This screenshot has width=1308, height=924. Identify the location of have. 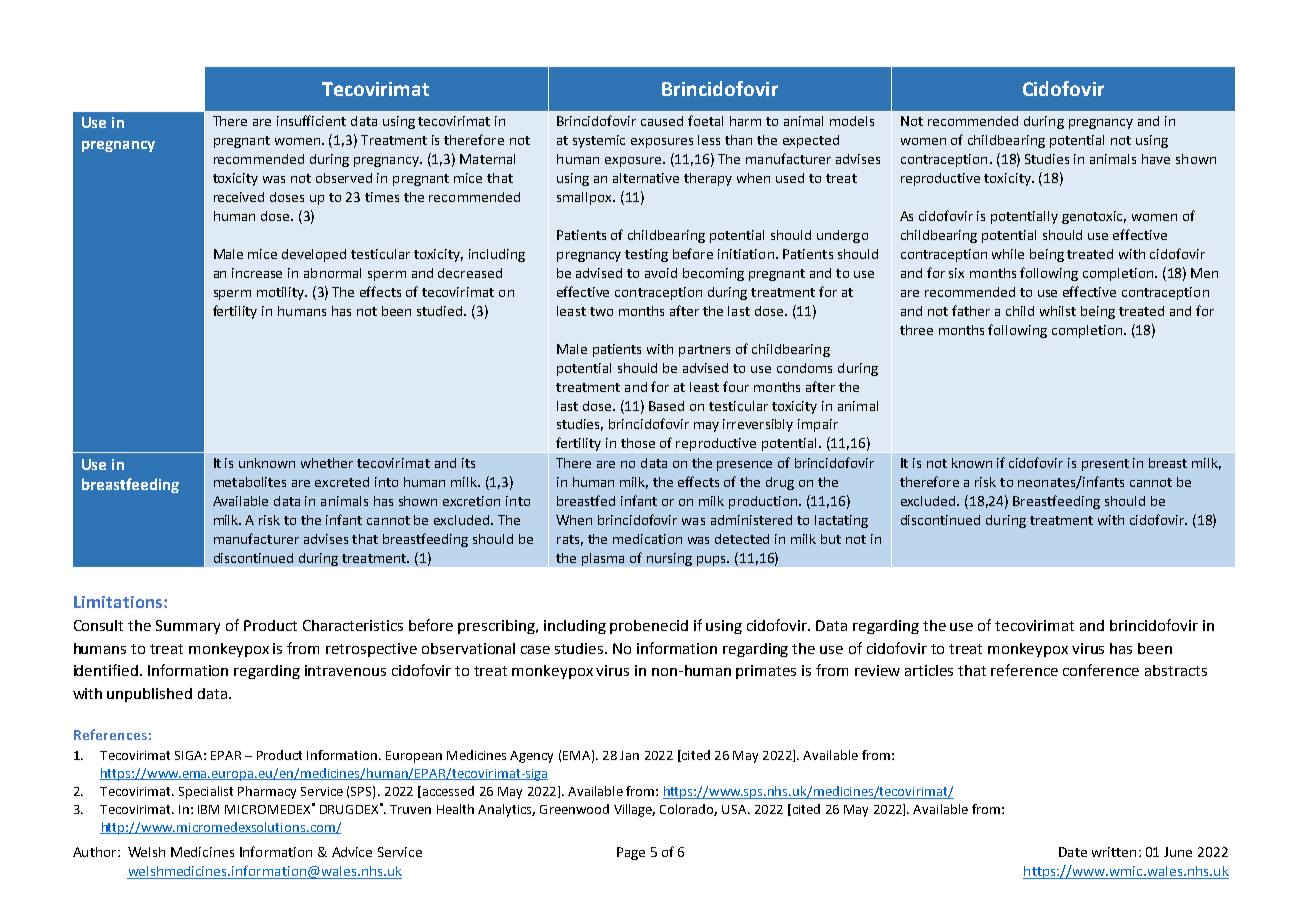
(1156, 159).
